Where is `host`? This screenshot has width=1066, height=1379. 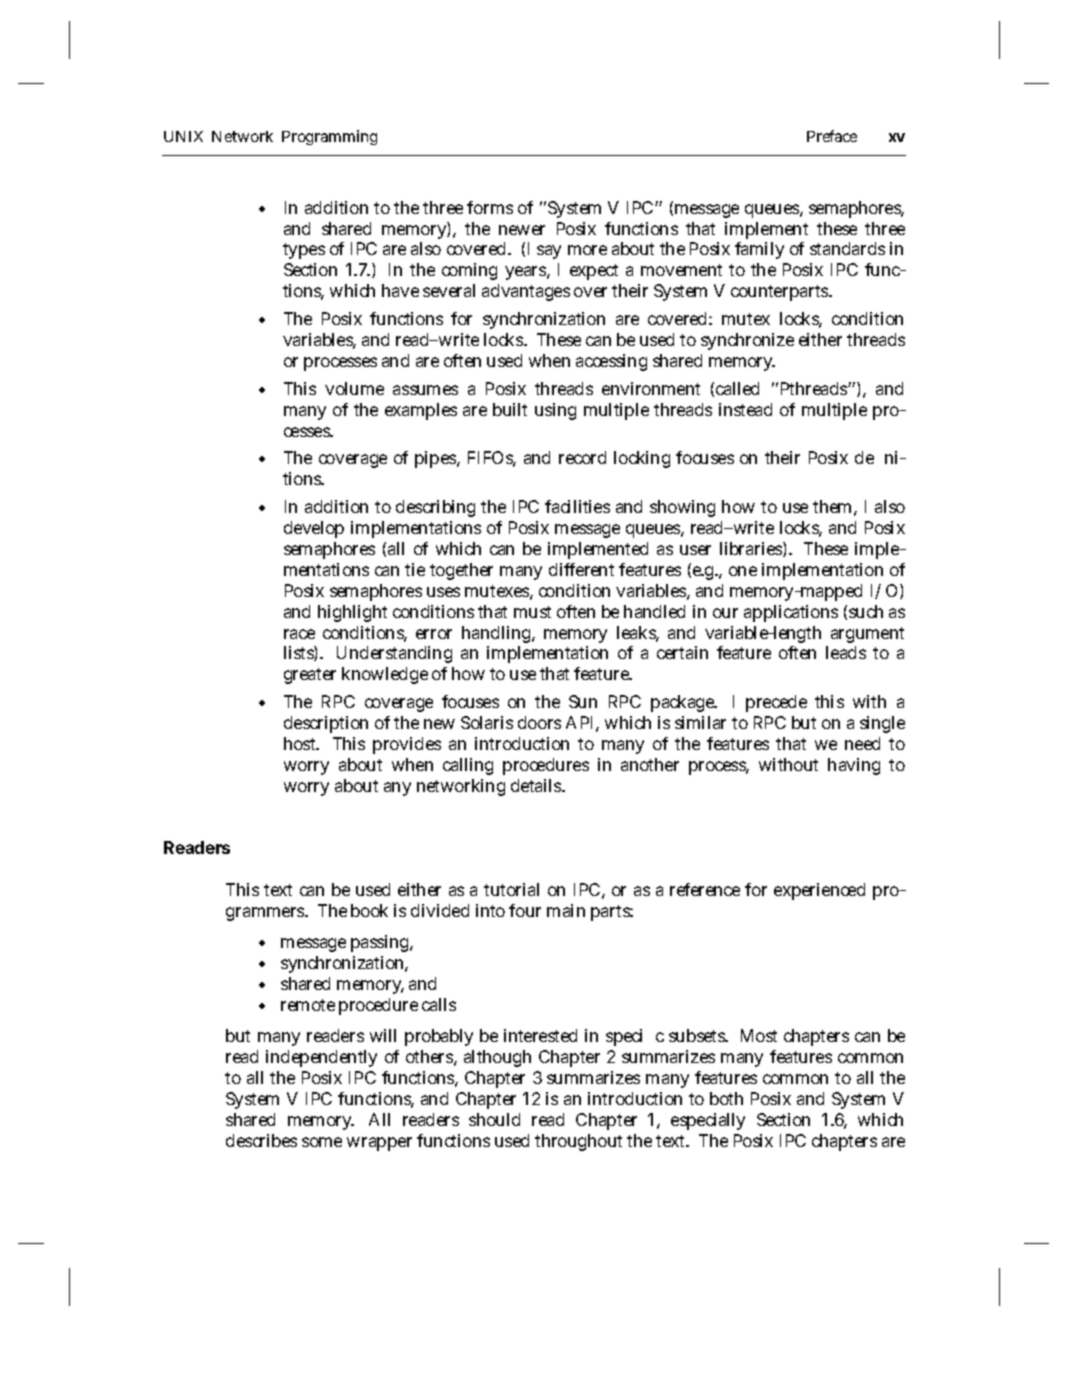
host is located at coordinates (300, 743).
